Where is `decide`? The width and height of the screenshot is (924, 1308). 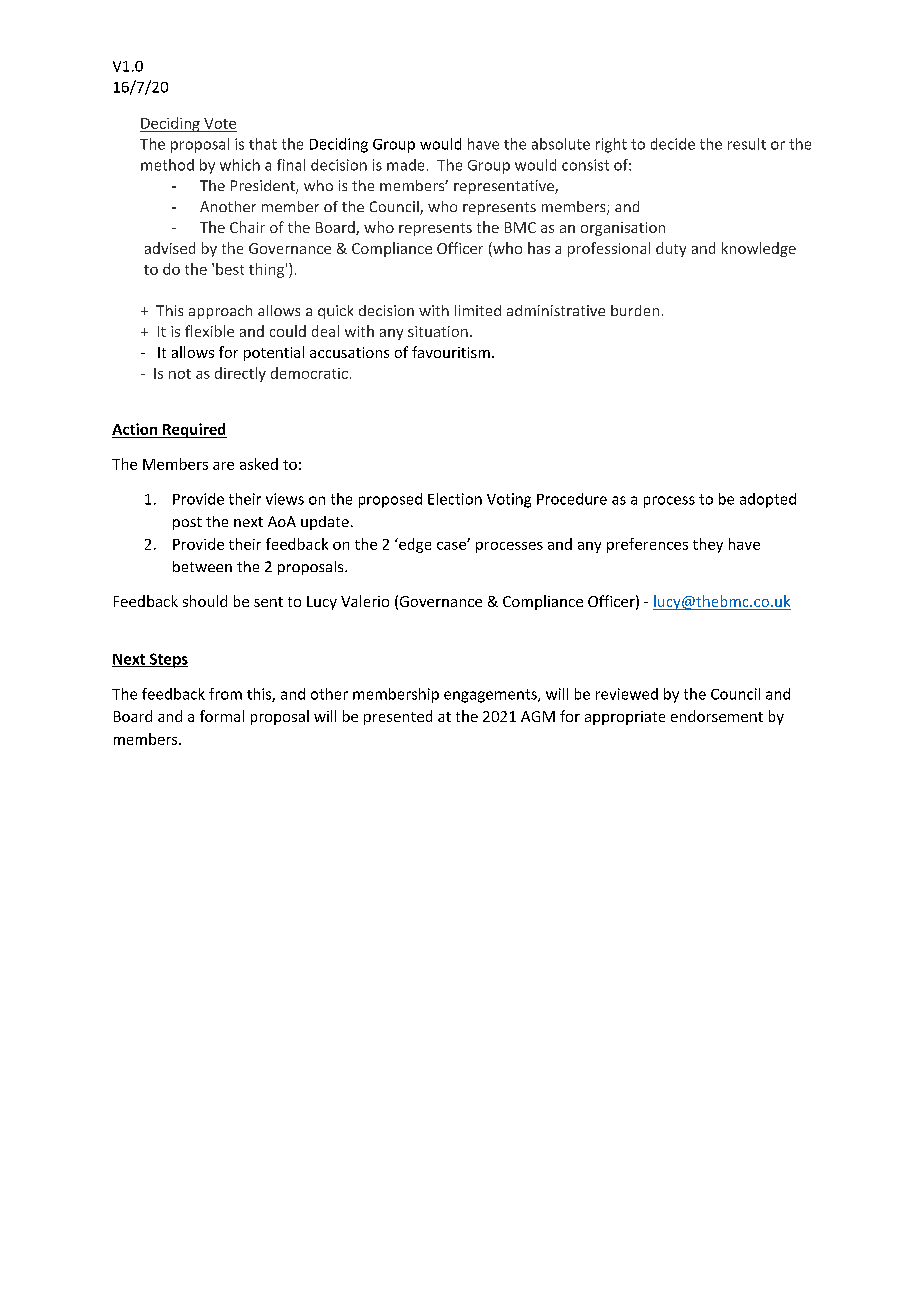 decide is located at coordinates (673, 144).
